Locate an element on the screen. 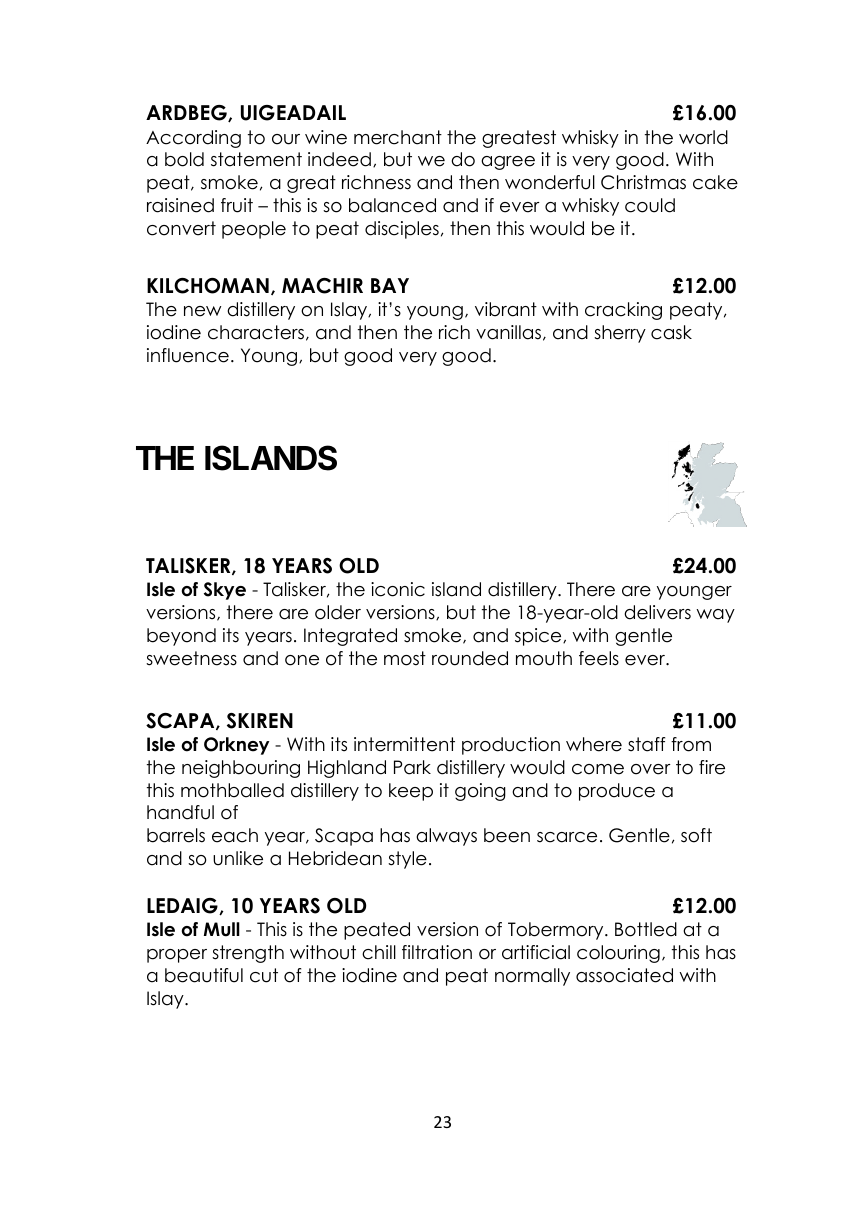 The image size is (868, 1232). world is located at coordinates (703, 137).
